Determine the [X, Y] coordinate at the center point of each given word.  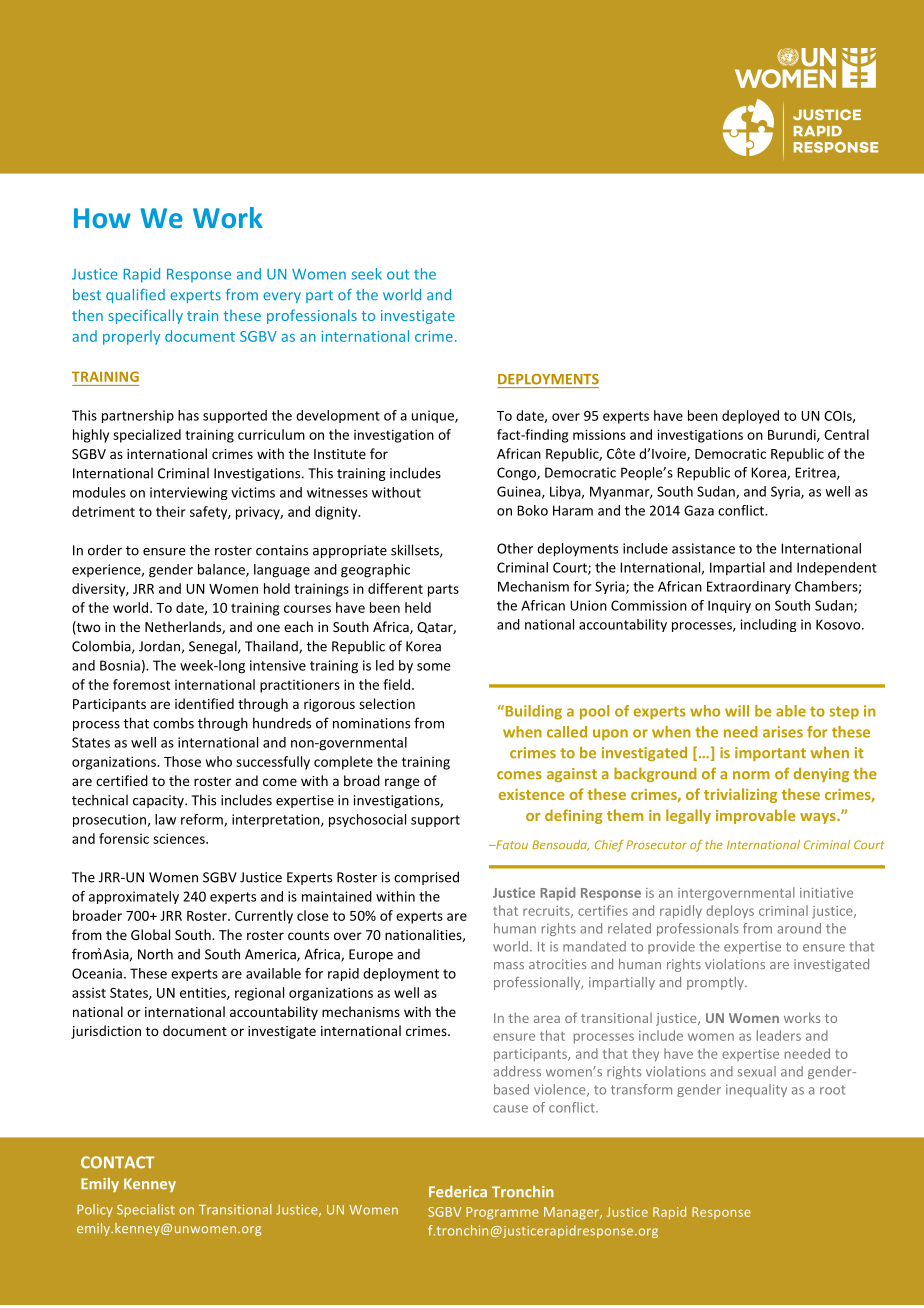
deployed [750, 417]
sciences [180, 838]
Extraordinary [749, 587]
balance [222, 570]
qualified [135, 296]
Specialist [146, 1210]
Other [515, 548]
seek [367, 274]
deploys [730, 912]
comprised [426, 878]
